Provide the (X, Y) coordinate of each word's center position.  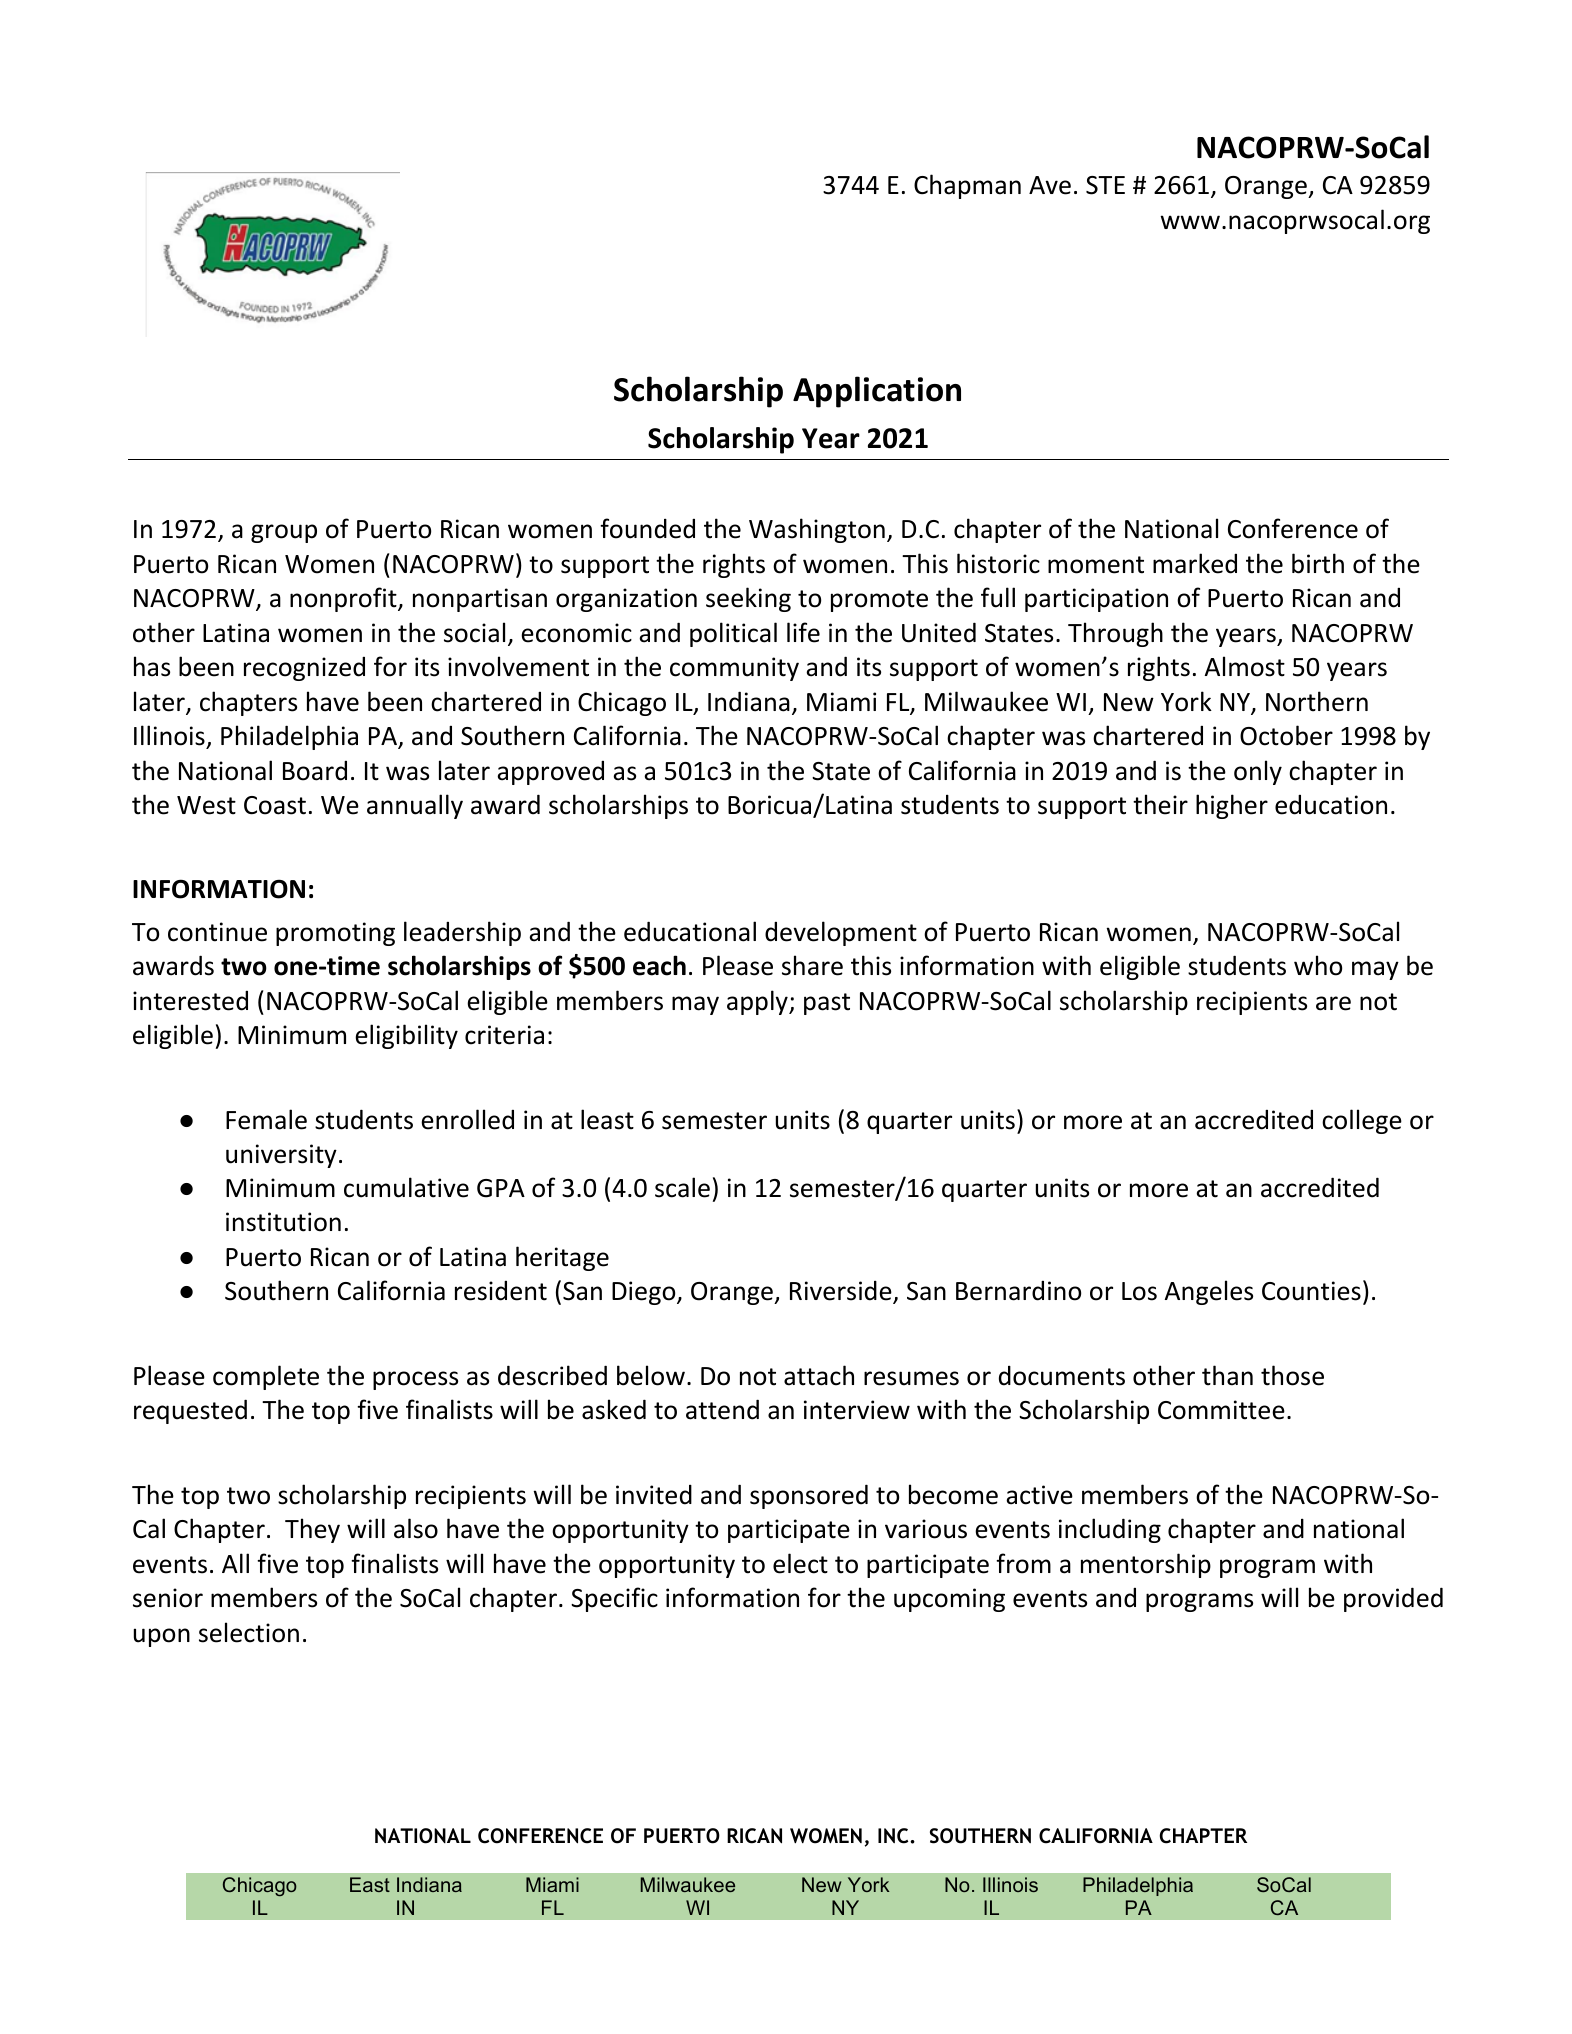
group (284, 533)
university (281, 1156)
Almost (1245, 666)
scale (682, 1187)
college (1362, 1121)
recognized (304, 669)
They (312, 1530)
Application (877, 392)
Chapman (967, 186)
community (734, 669)
